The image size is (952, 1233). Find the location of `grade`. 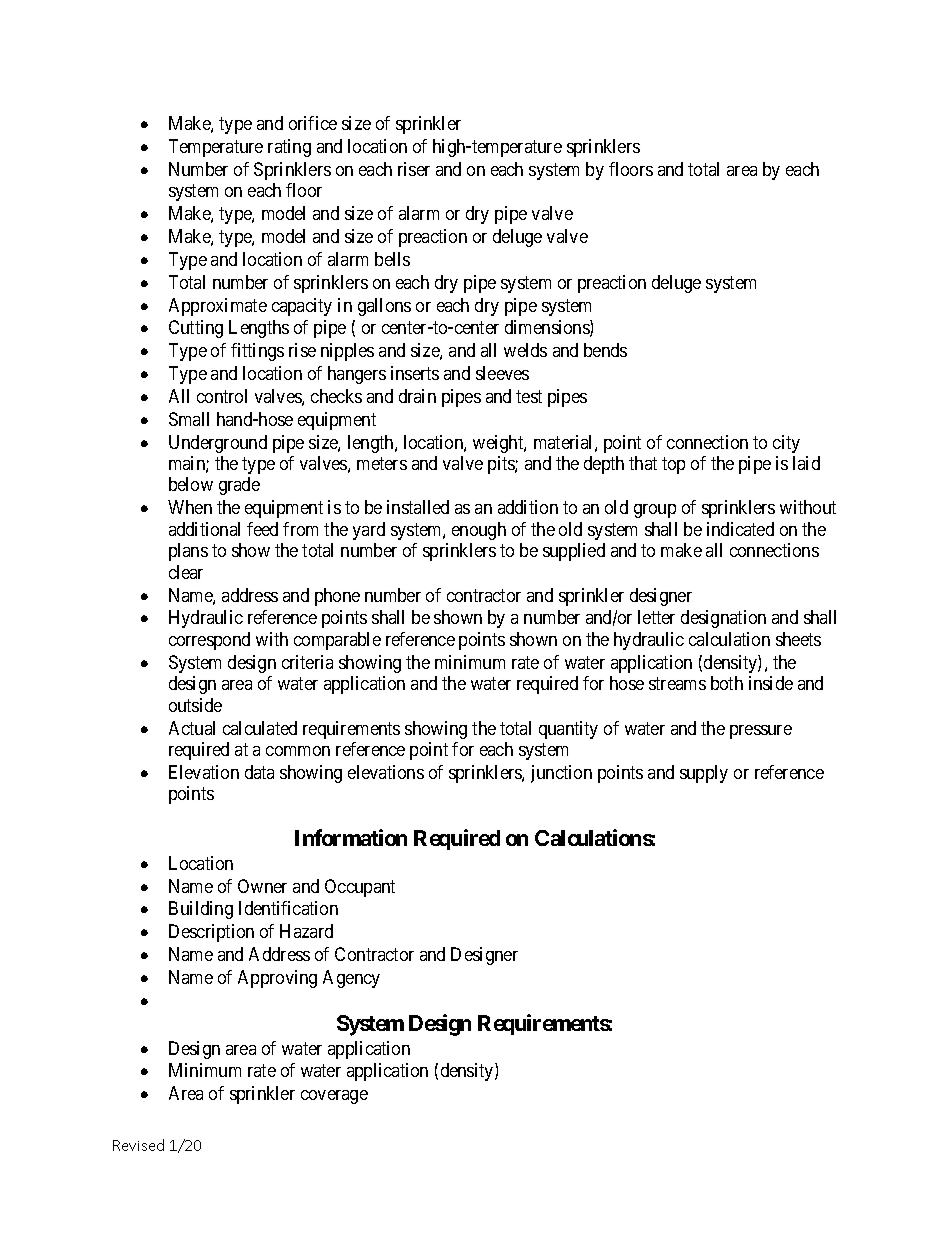

grade is located at coordinates (239, 486).
